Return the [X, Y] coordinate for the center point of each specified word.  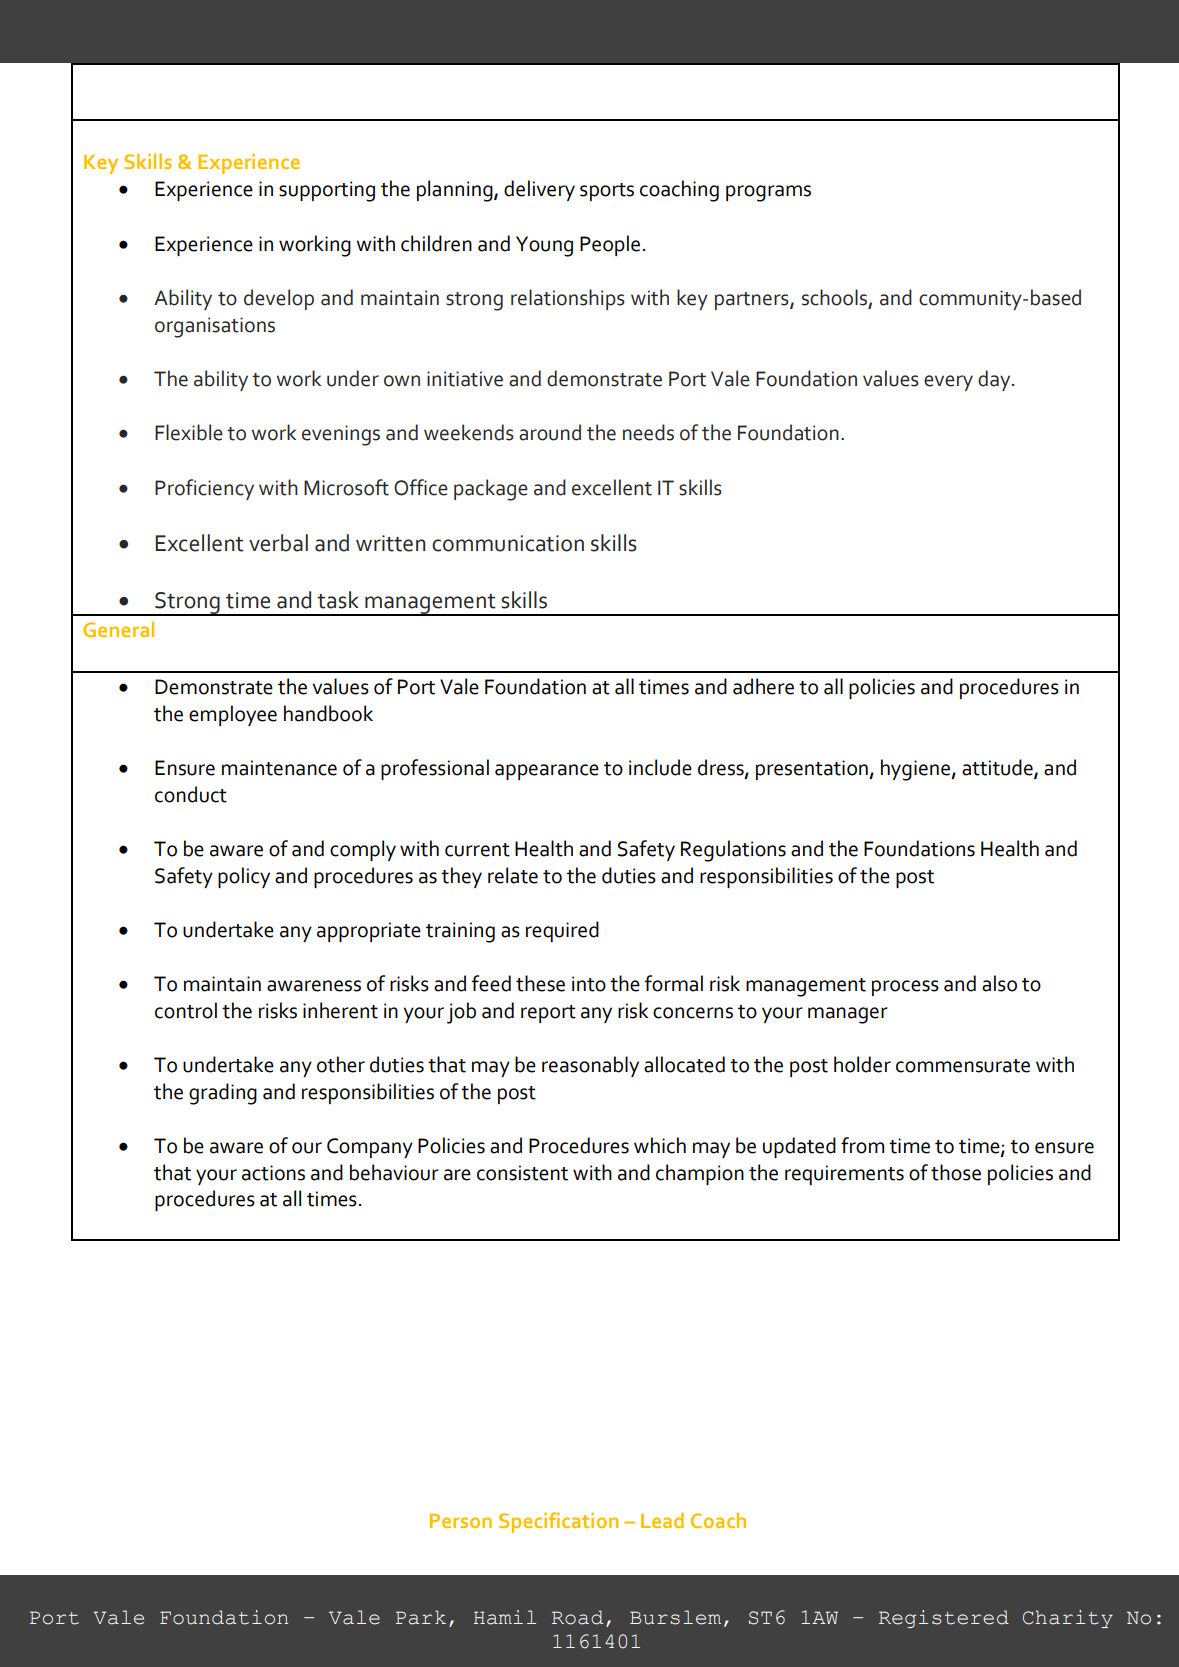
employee [233, 715]
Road [577, 1617]
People [610, 245]
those [956, 1172]
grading [223, 1094]
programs [768, 193]
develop [279, 299]
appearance [547, 772]
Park [421, 1617]
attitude [998, 768]
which [660, 1145]
